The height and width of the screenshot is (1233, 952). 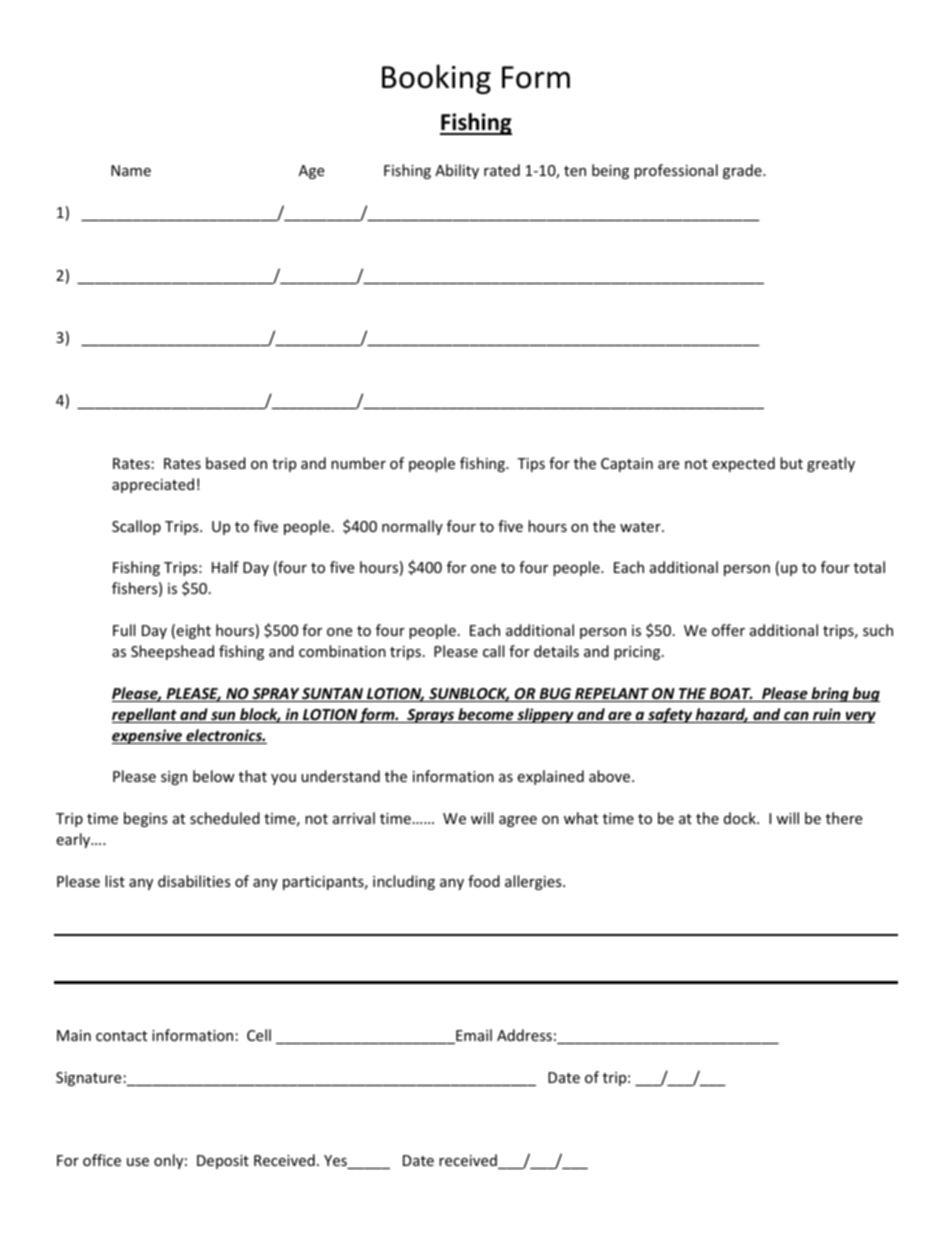 What do you see at coordinates (138, 1162) in the screenshot?
I see `use` at bounding box center [138, 1162].
